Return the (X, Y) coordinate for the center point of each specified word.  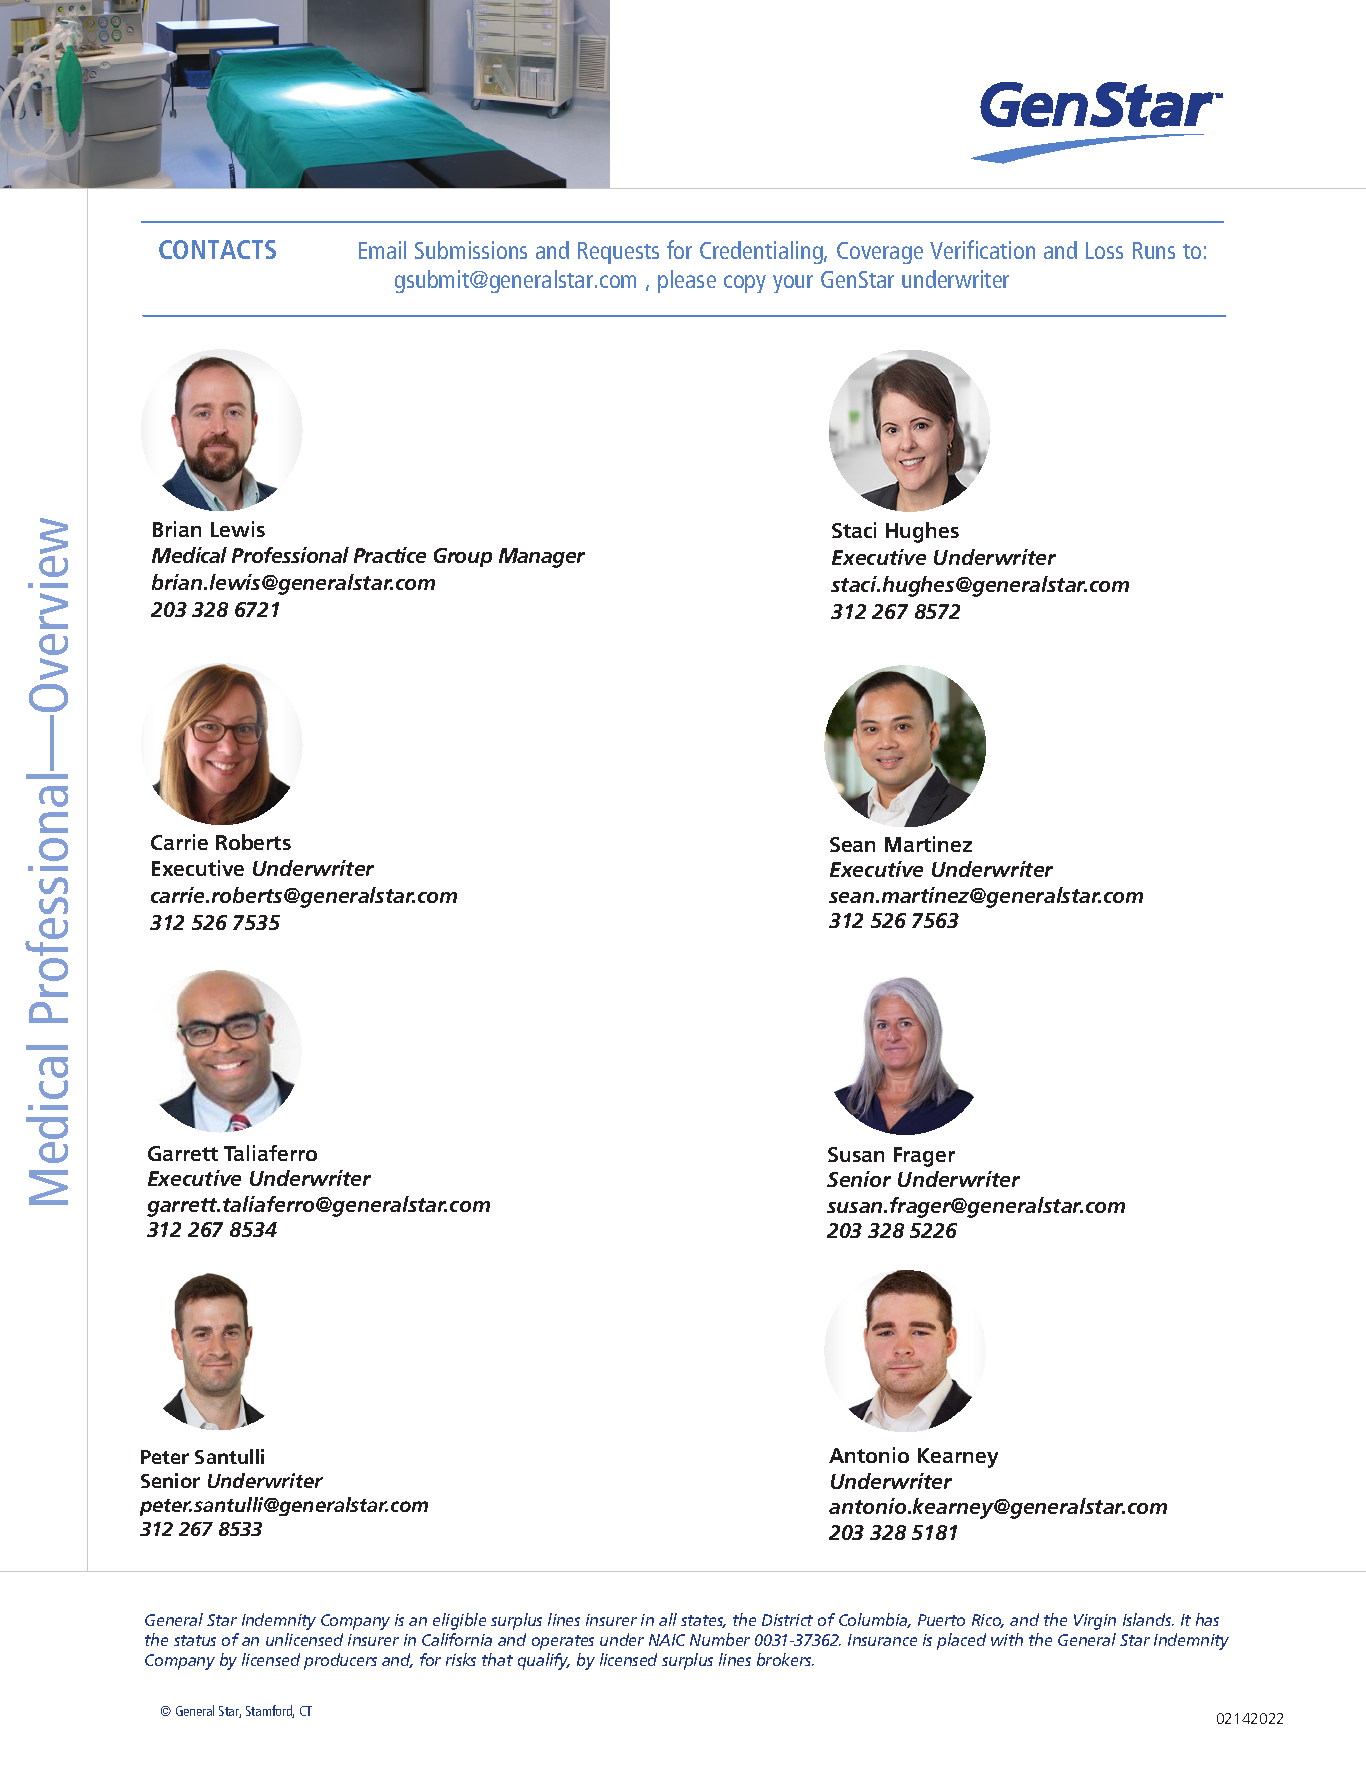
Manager (542, 558)
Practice (390, 555)
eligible (459, 1621)
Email (382, 250)
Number (720, 1639)
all (668, 1619)
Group (463, 557)
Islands (1148, 1619)
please (687, 281)
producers (340, 1661)
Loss (1104, 250)
